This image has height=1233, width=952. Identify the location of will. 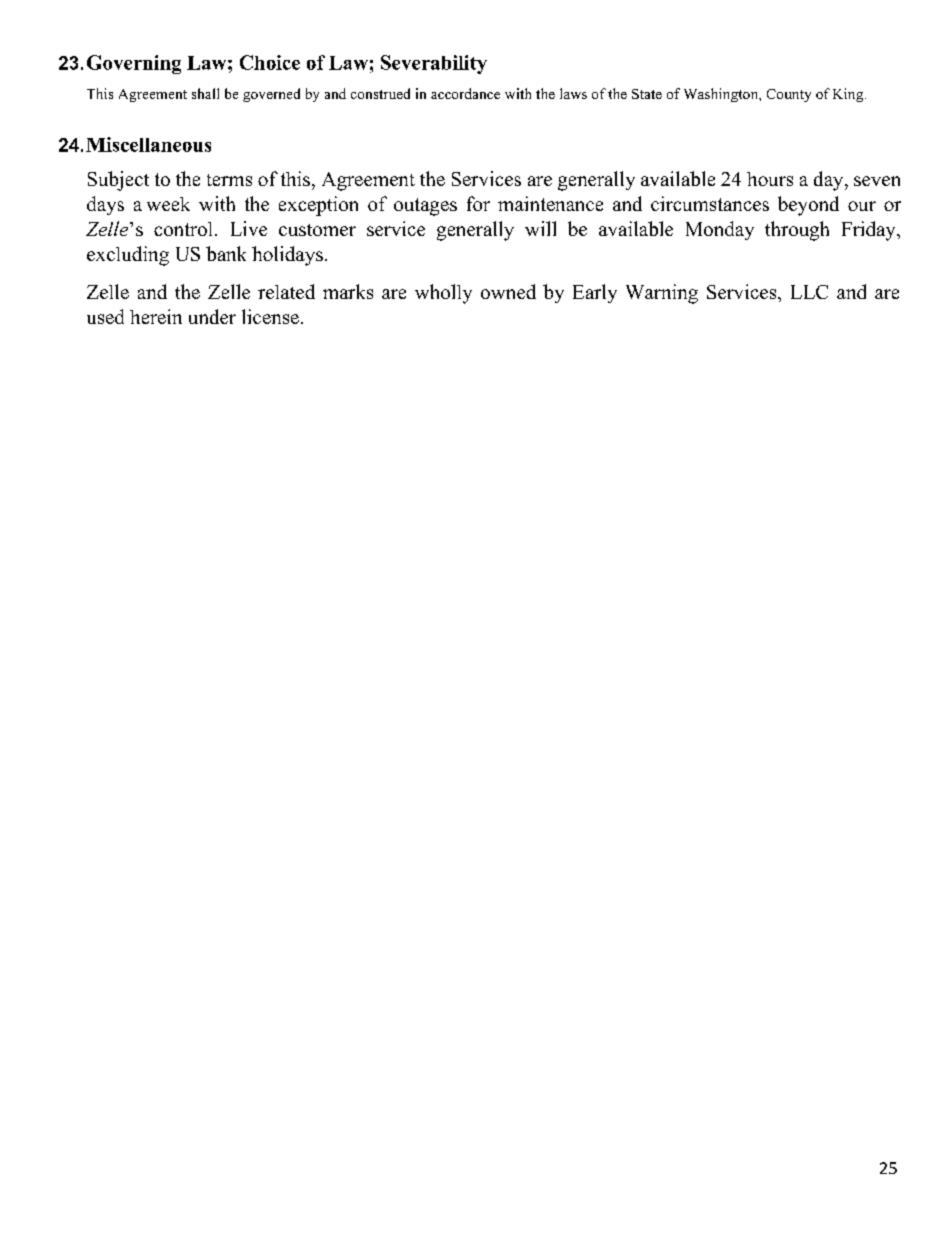
(540, 228).
